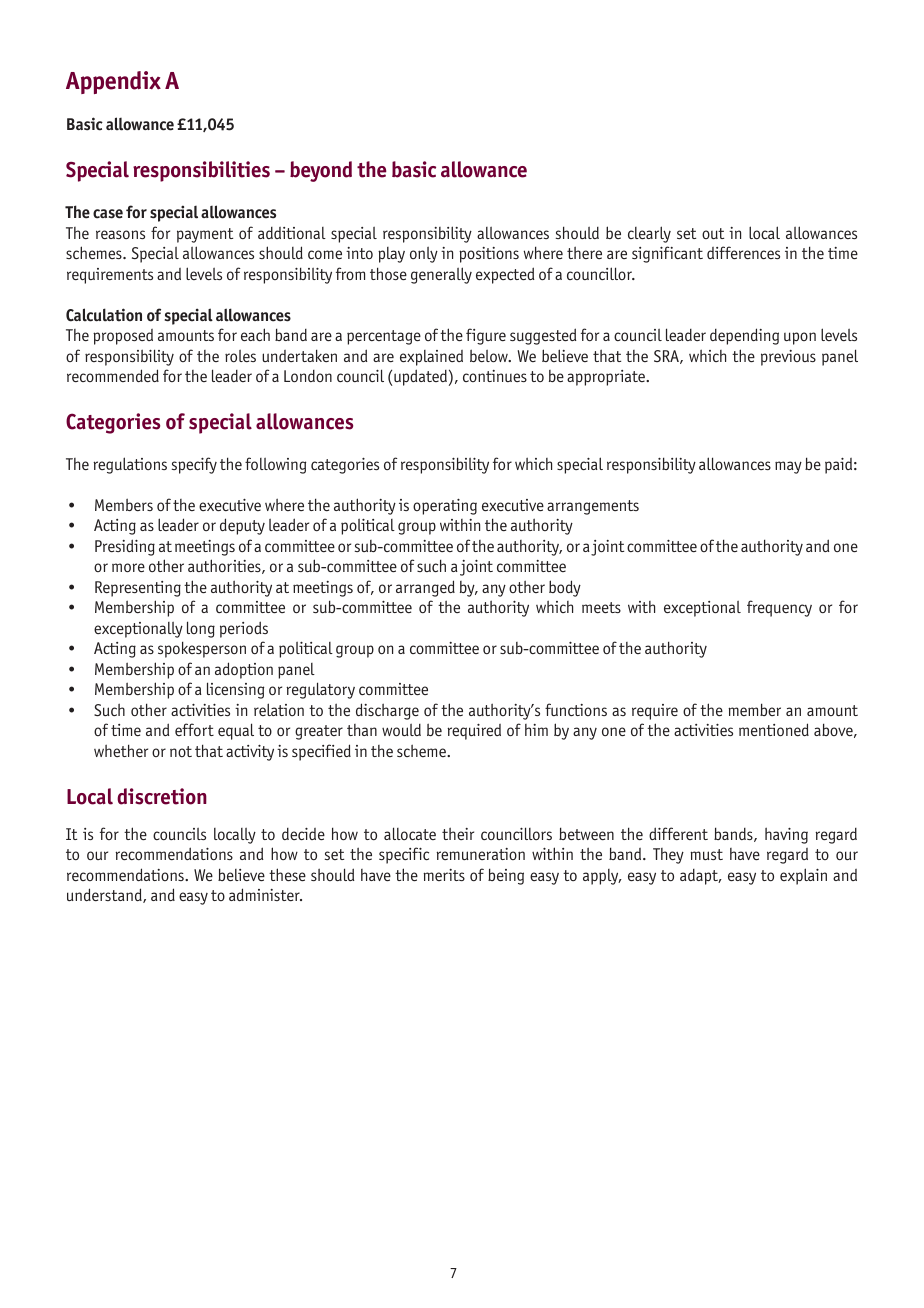 The height and width of the document is (1308, 924). What do you see at coordinates (744, 336) in the document?
I see `depending` at bounding box center [744, 336].
